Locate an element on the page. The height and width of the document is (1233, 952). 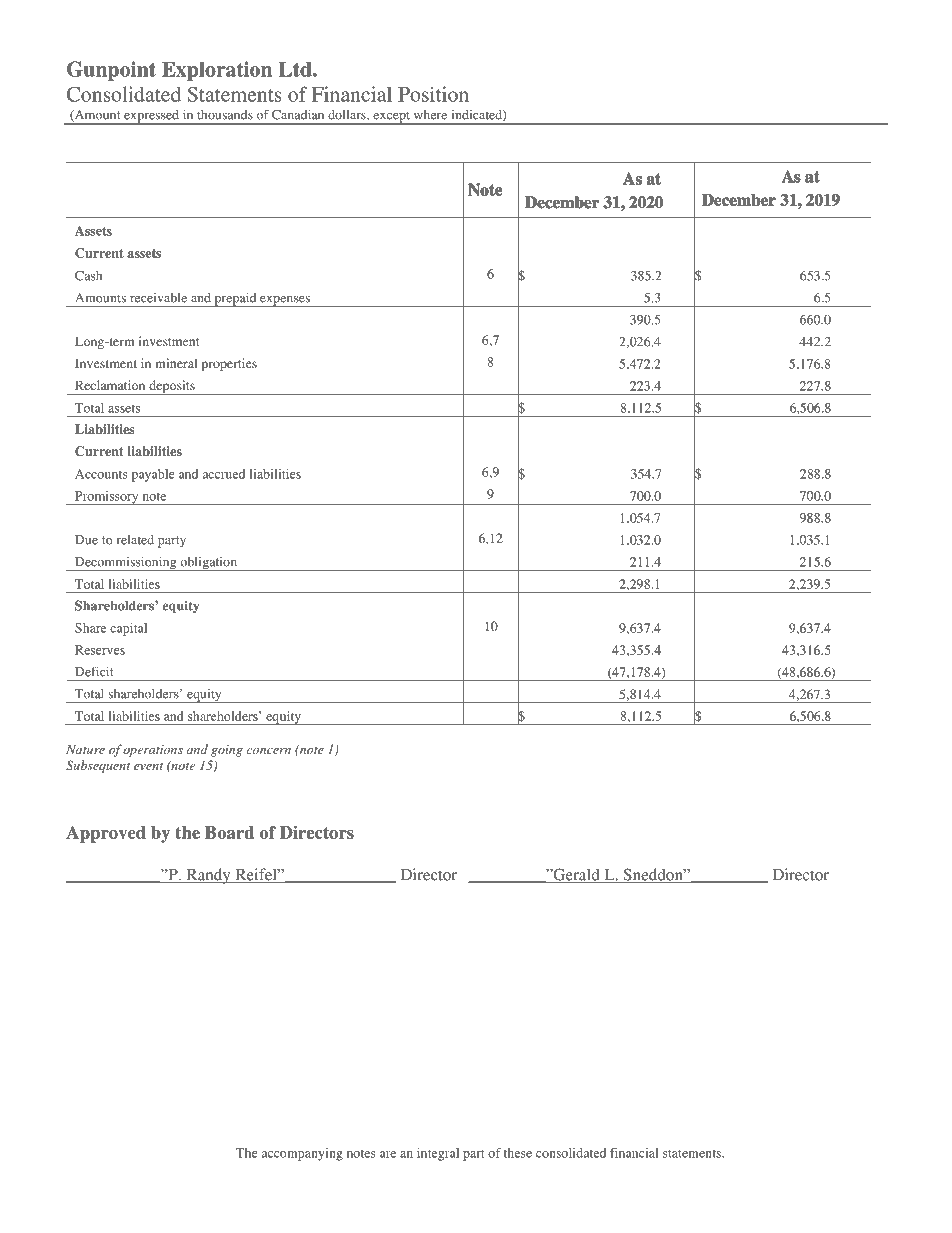
these is located at coordinates (518, 1153).
